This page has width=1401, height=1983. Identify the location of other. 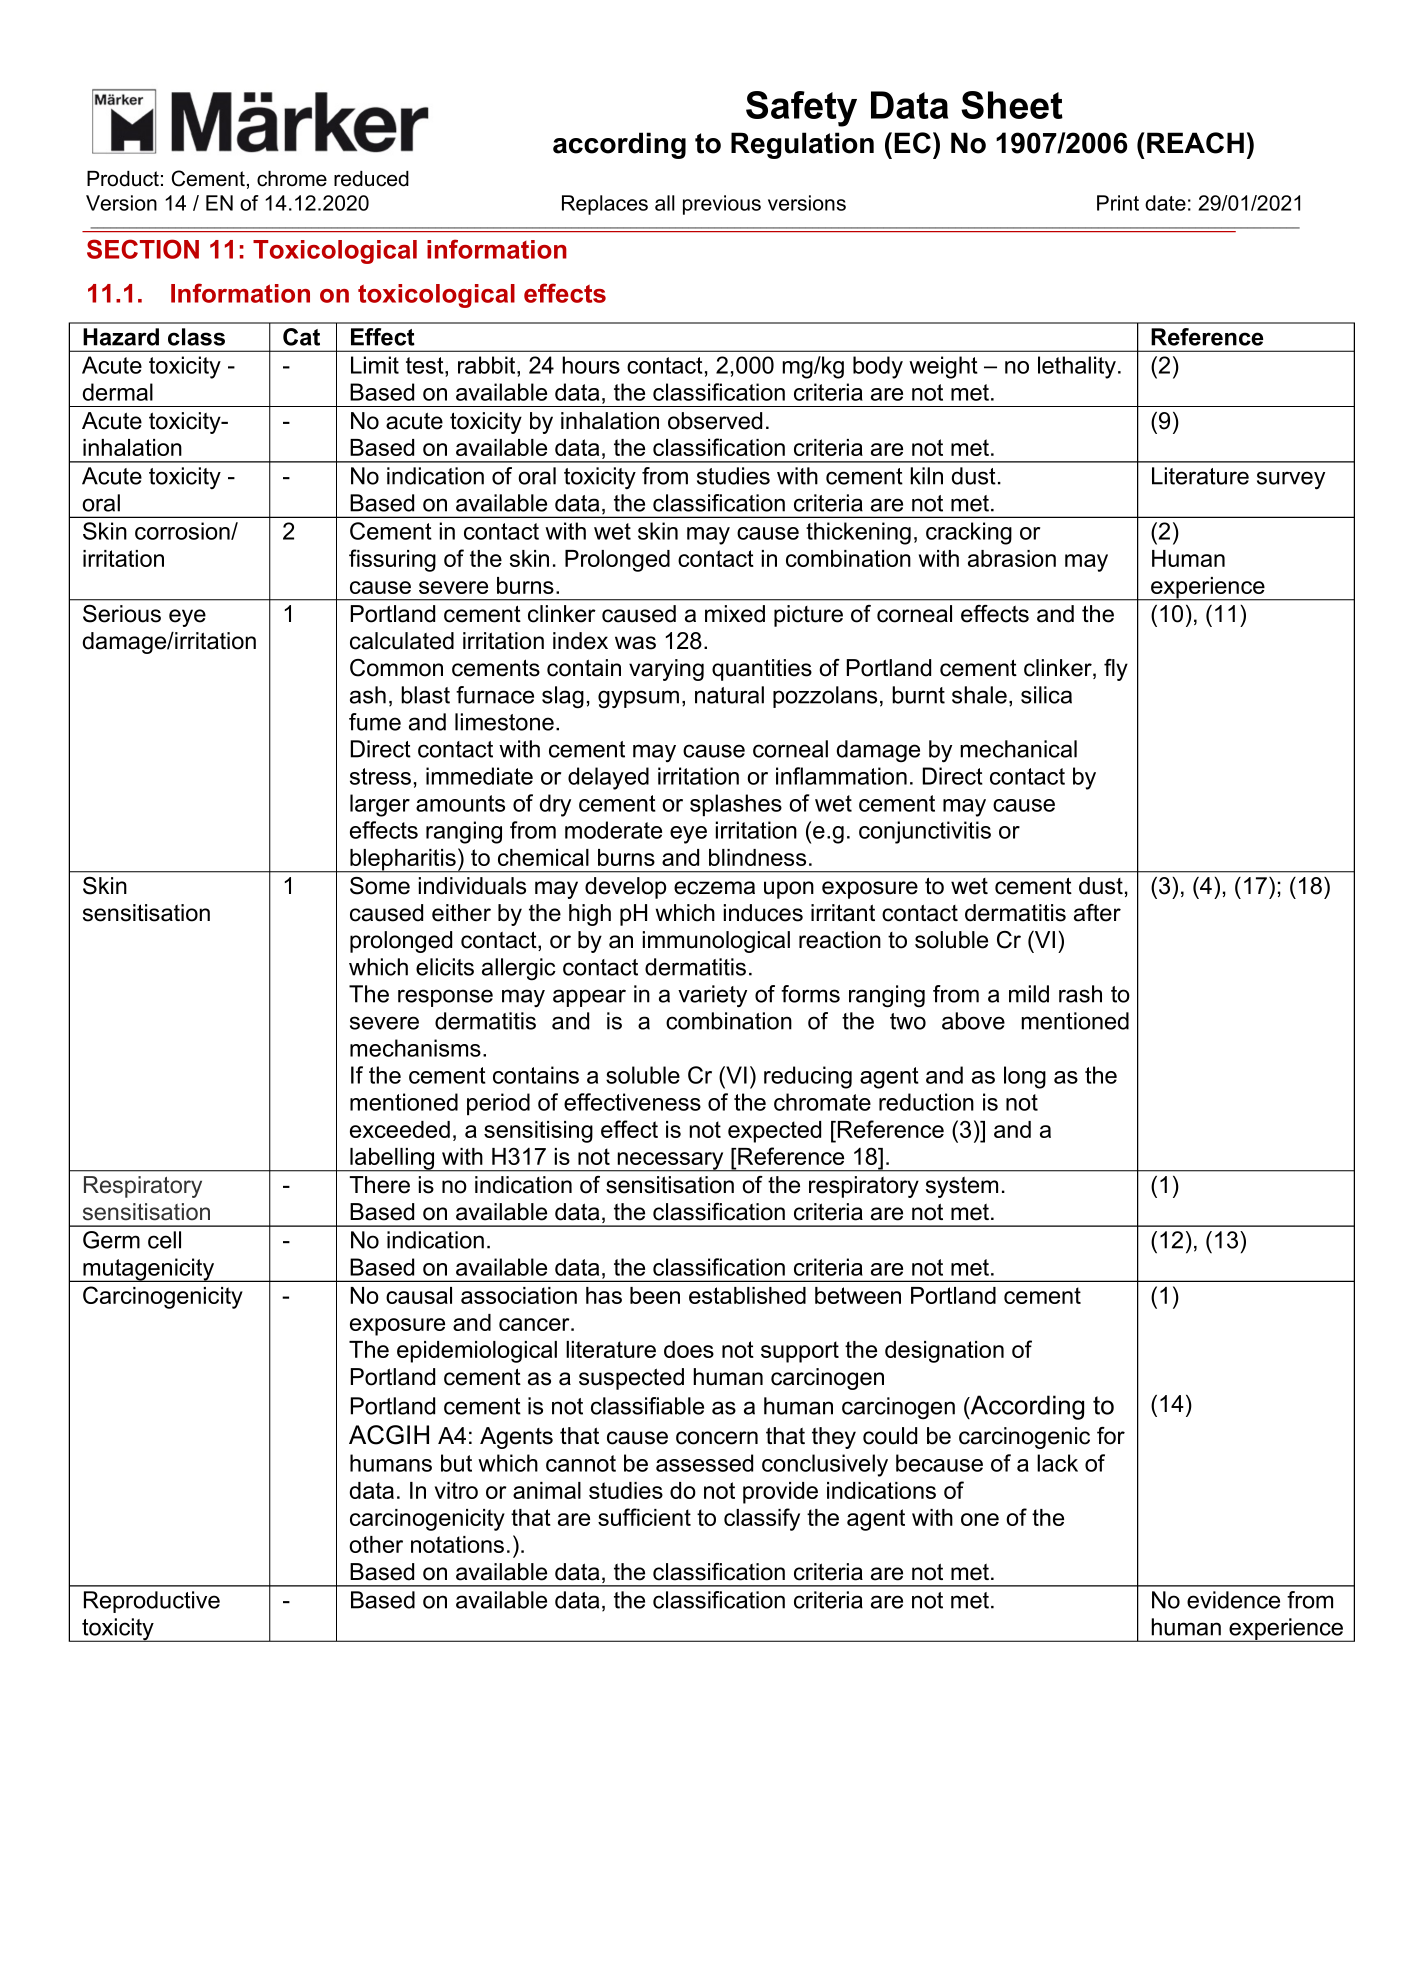
(376, 1544).
